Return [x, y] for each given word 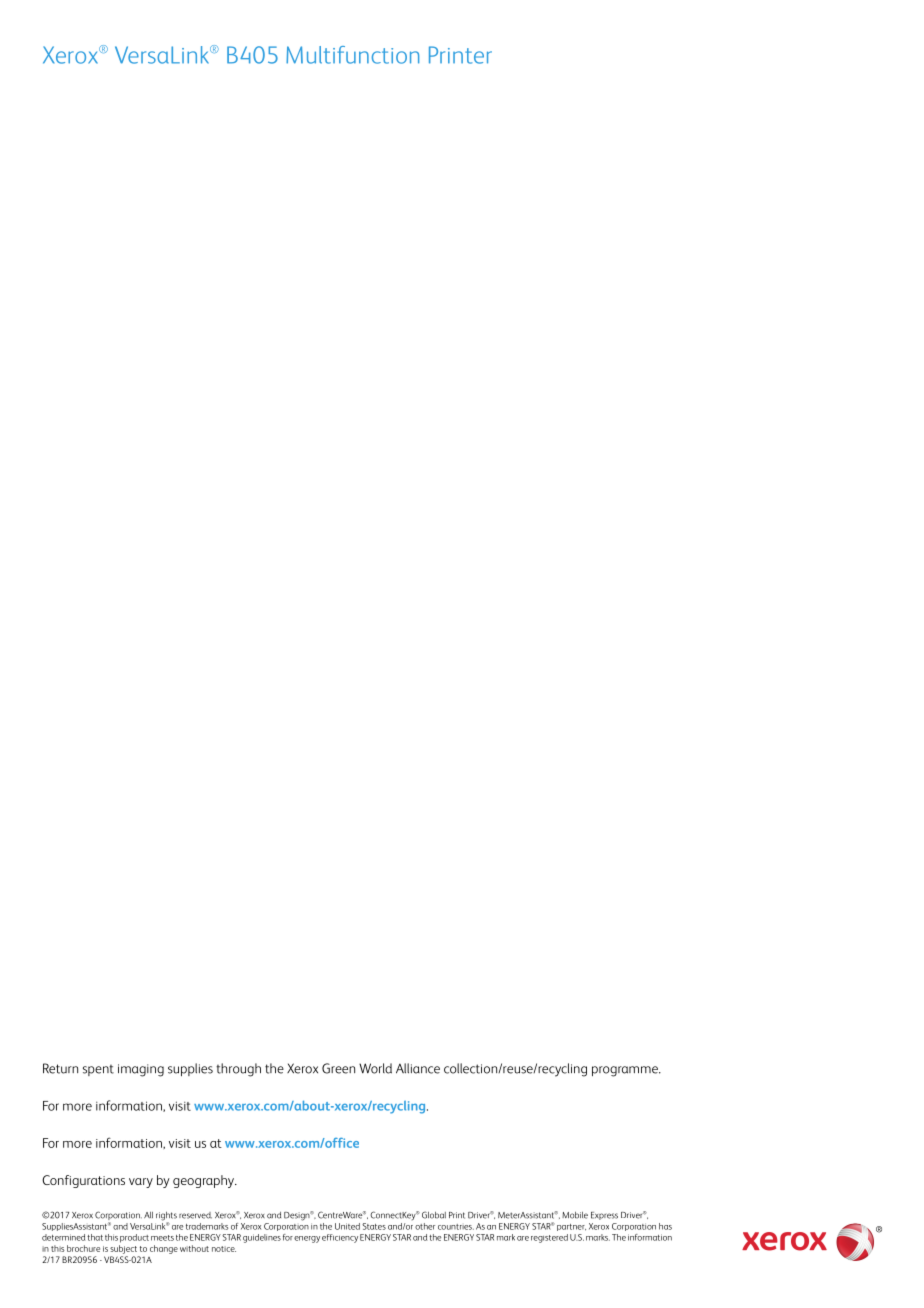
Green [338, 1068]
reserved [195, 1215]
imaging [141, 1070]
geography [204, 1181]
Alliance [418, 1068]
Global [434, 1215]
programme [626, 1071]
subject [123, 1249]
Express [604, 1216]
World [375, 1068]
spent [98, 1070]
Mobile [575, 1215]
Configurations [83, 1181]
